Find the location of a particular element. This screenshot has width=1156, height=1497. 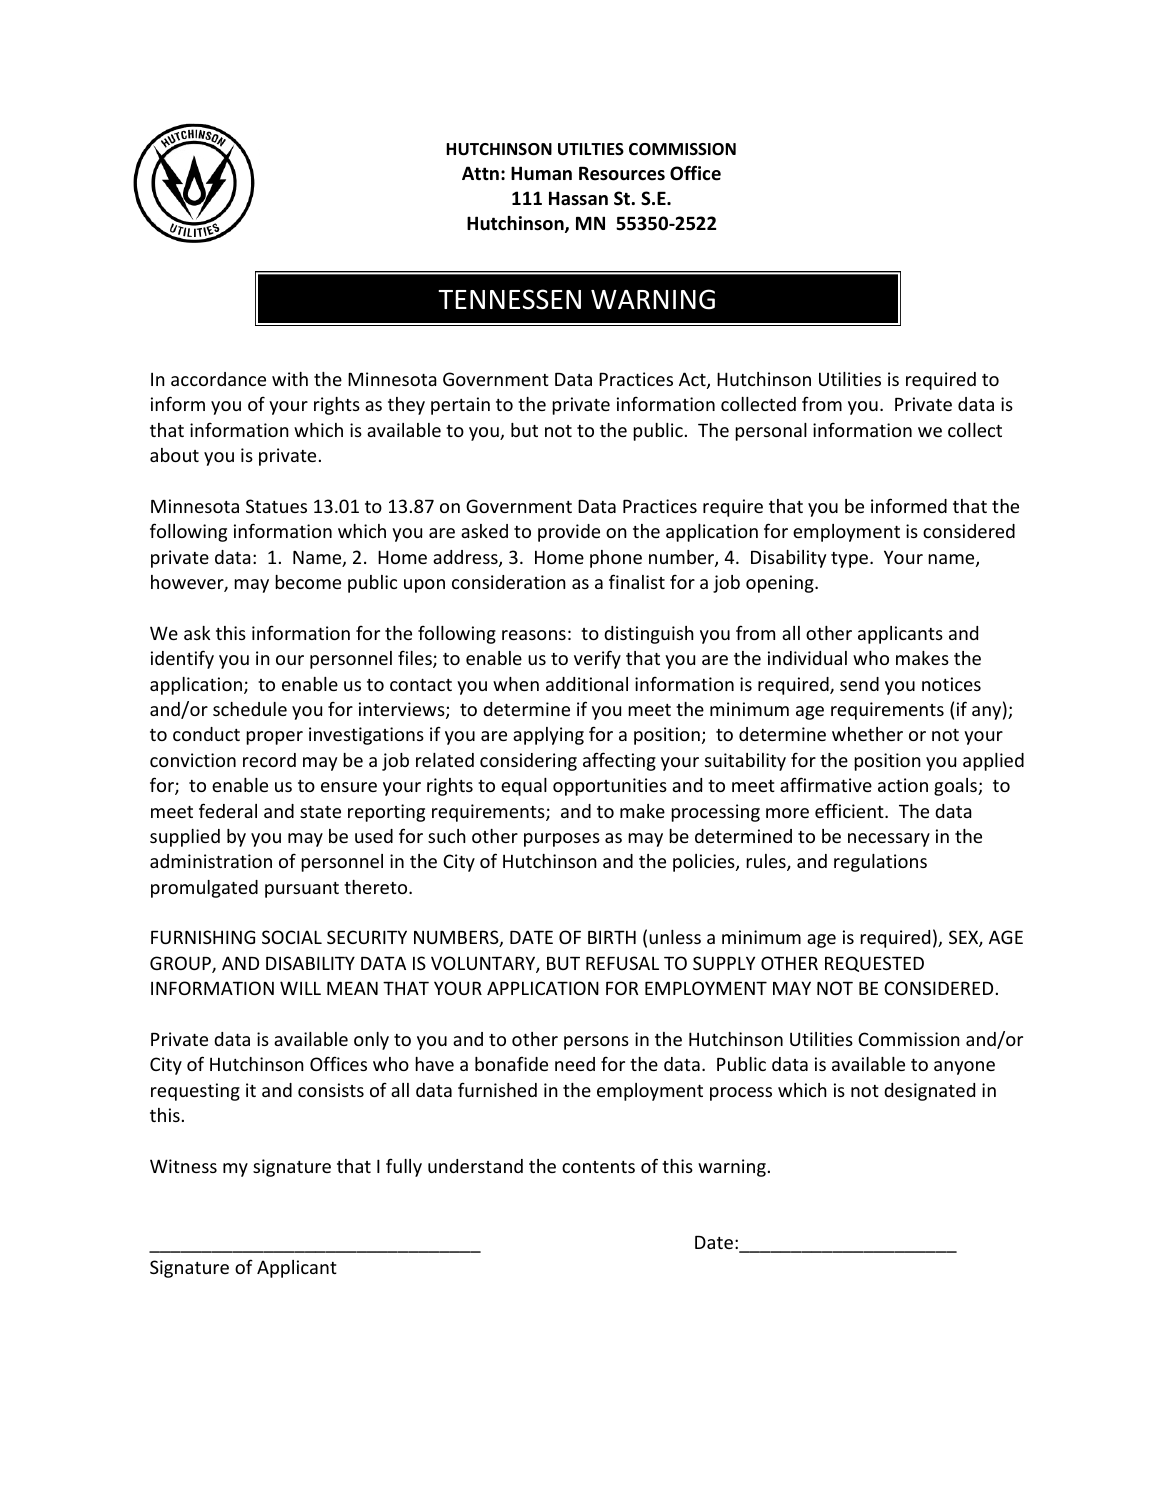

verify is located at coordinates (597, 659).
